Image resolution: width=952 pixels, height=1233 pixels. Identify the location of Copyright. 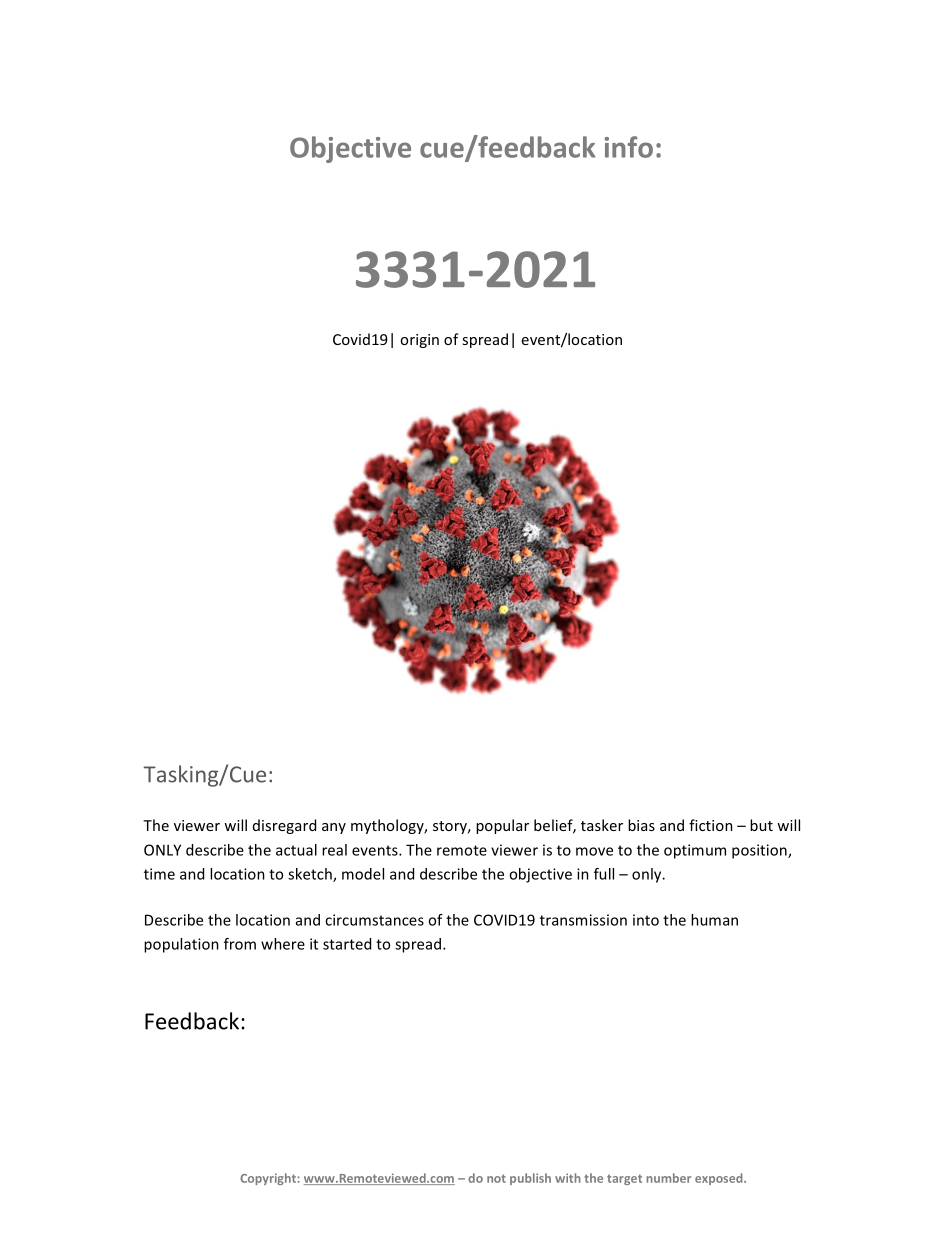
(269, 1179).
